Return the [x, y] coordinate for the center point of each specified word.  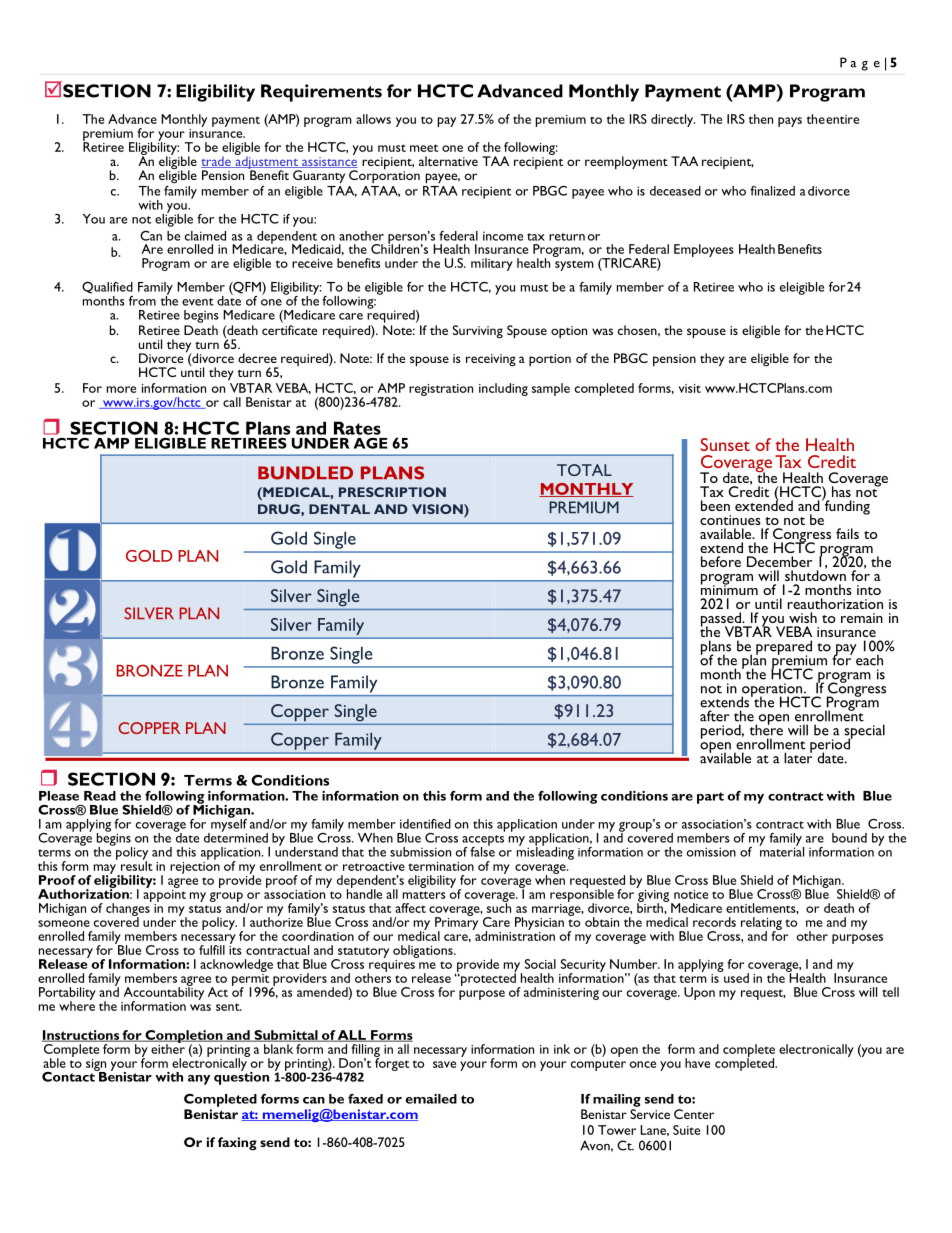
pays [790, 122]
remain [862, 618]
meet [424, 148]
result [137, 865]
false [482, 850]
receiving [491, 360]
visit [690, 388]
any [199, 1080]
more [121, 389]
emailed [431, 1099]
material [781, 851]
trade [217, 162]
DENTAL [339, 509]
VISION [438, 509]
